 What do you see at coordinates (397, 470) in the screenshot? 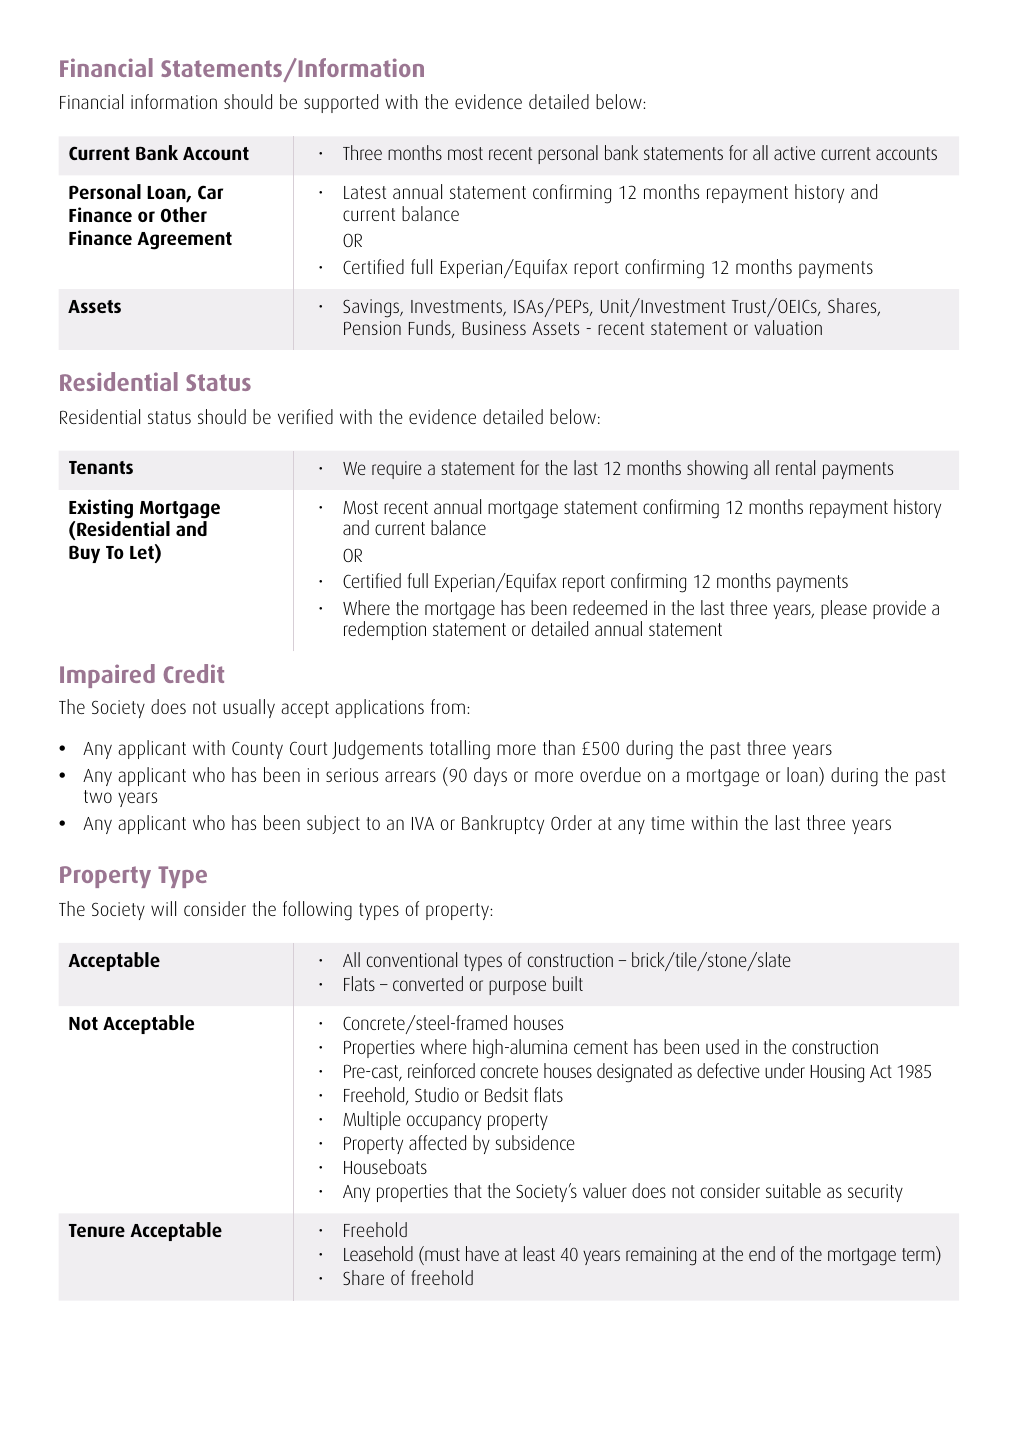
I see `require` at bounding box center [397, 470].
